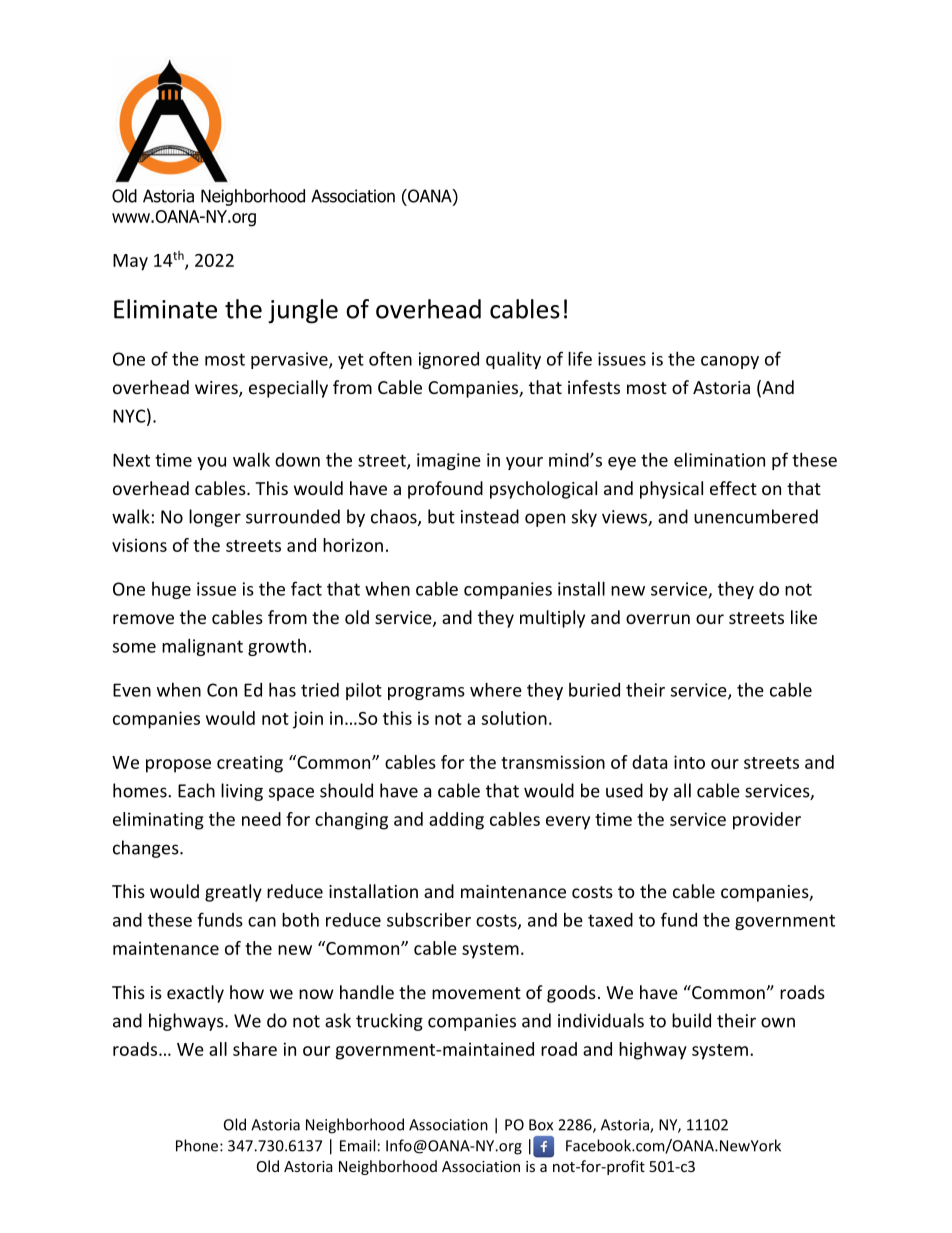  I want to click on Eliminate, so click(165, 309).
